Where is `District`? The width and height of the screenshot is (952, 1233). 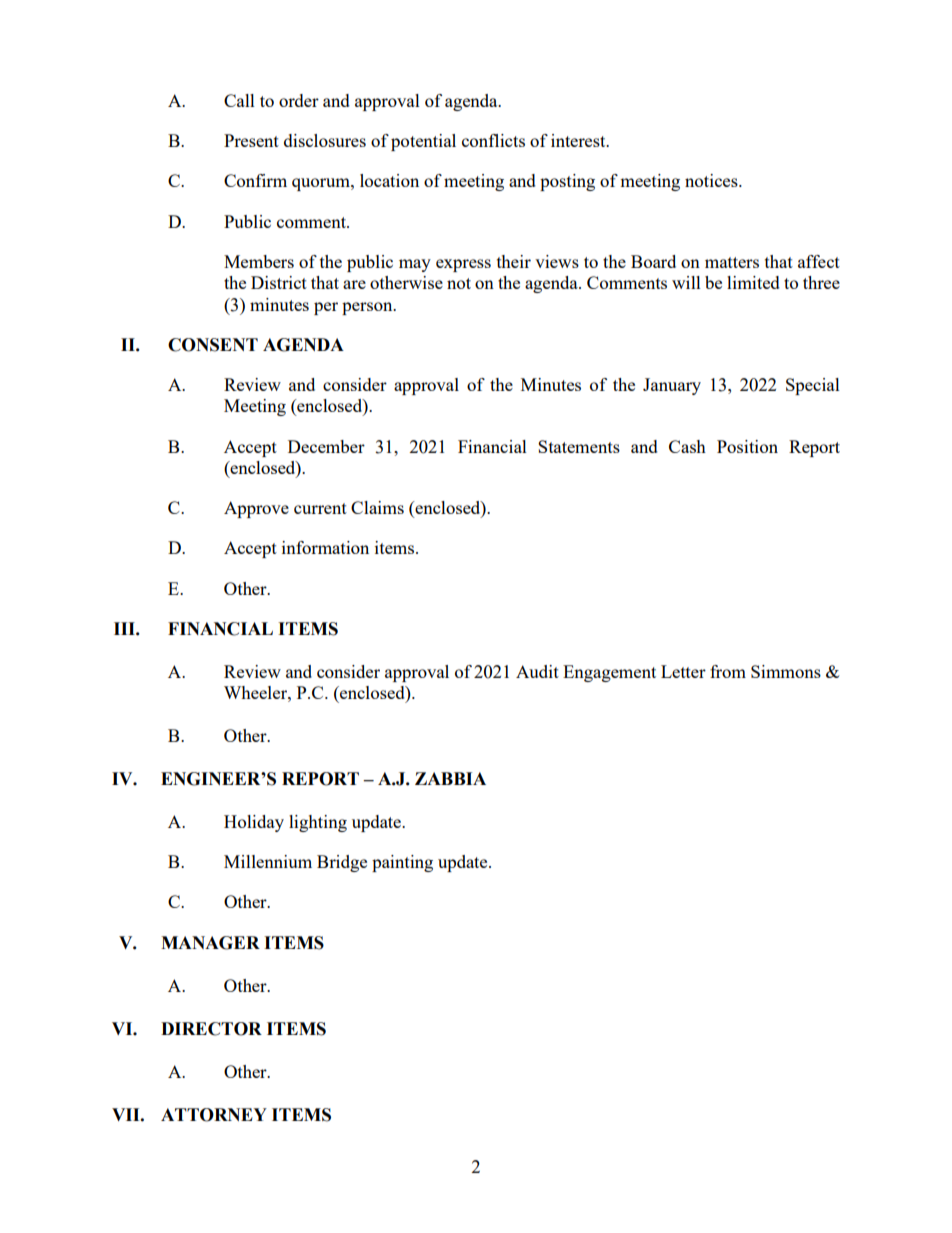
District is located at coordinates (279, 282).
